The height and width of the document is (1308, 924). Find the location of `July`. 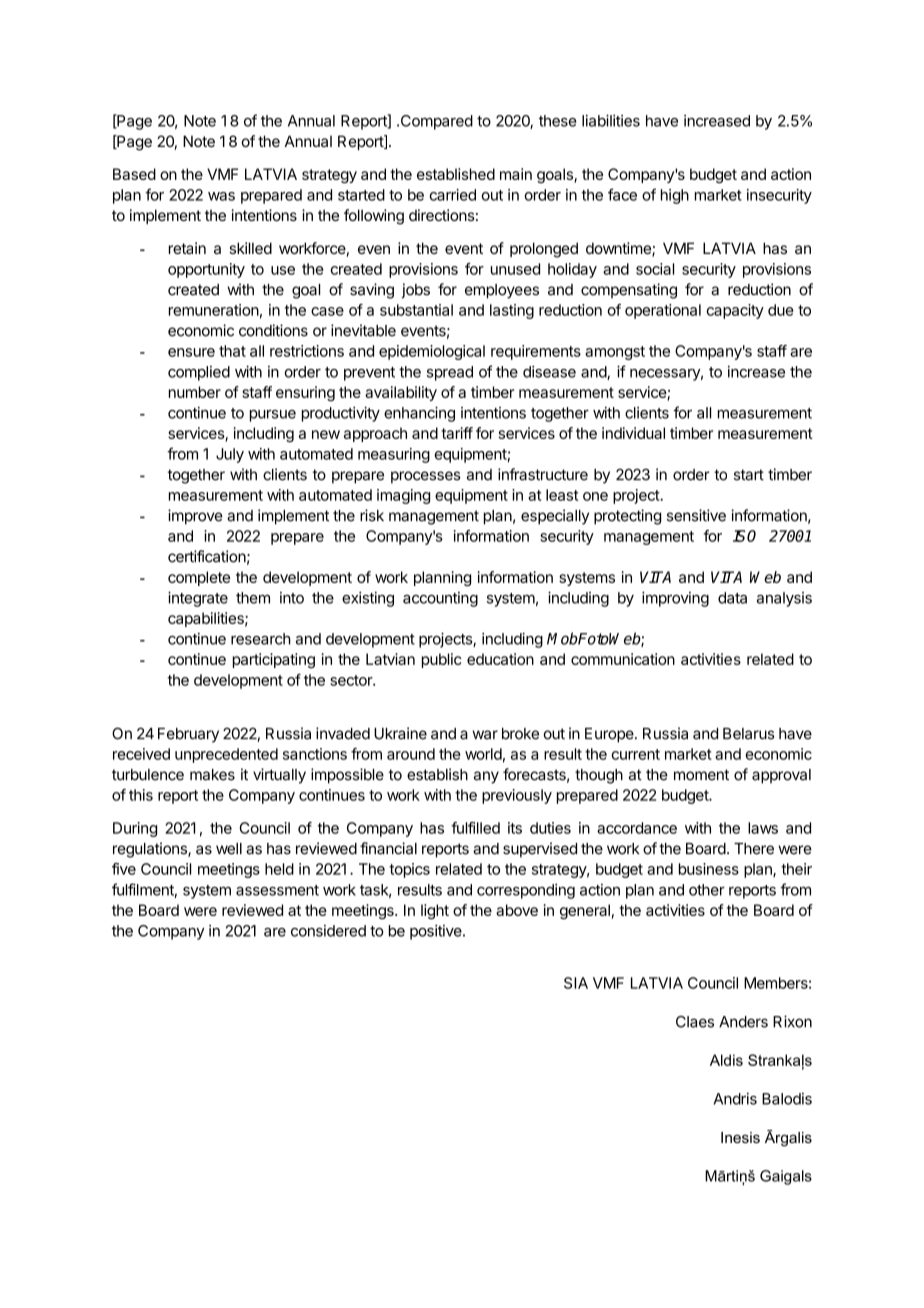

July is located at coordinates (230, 455).
